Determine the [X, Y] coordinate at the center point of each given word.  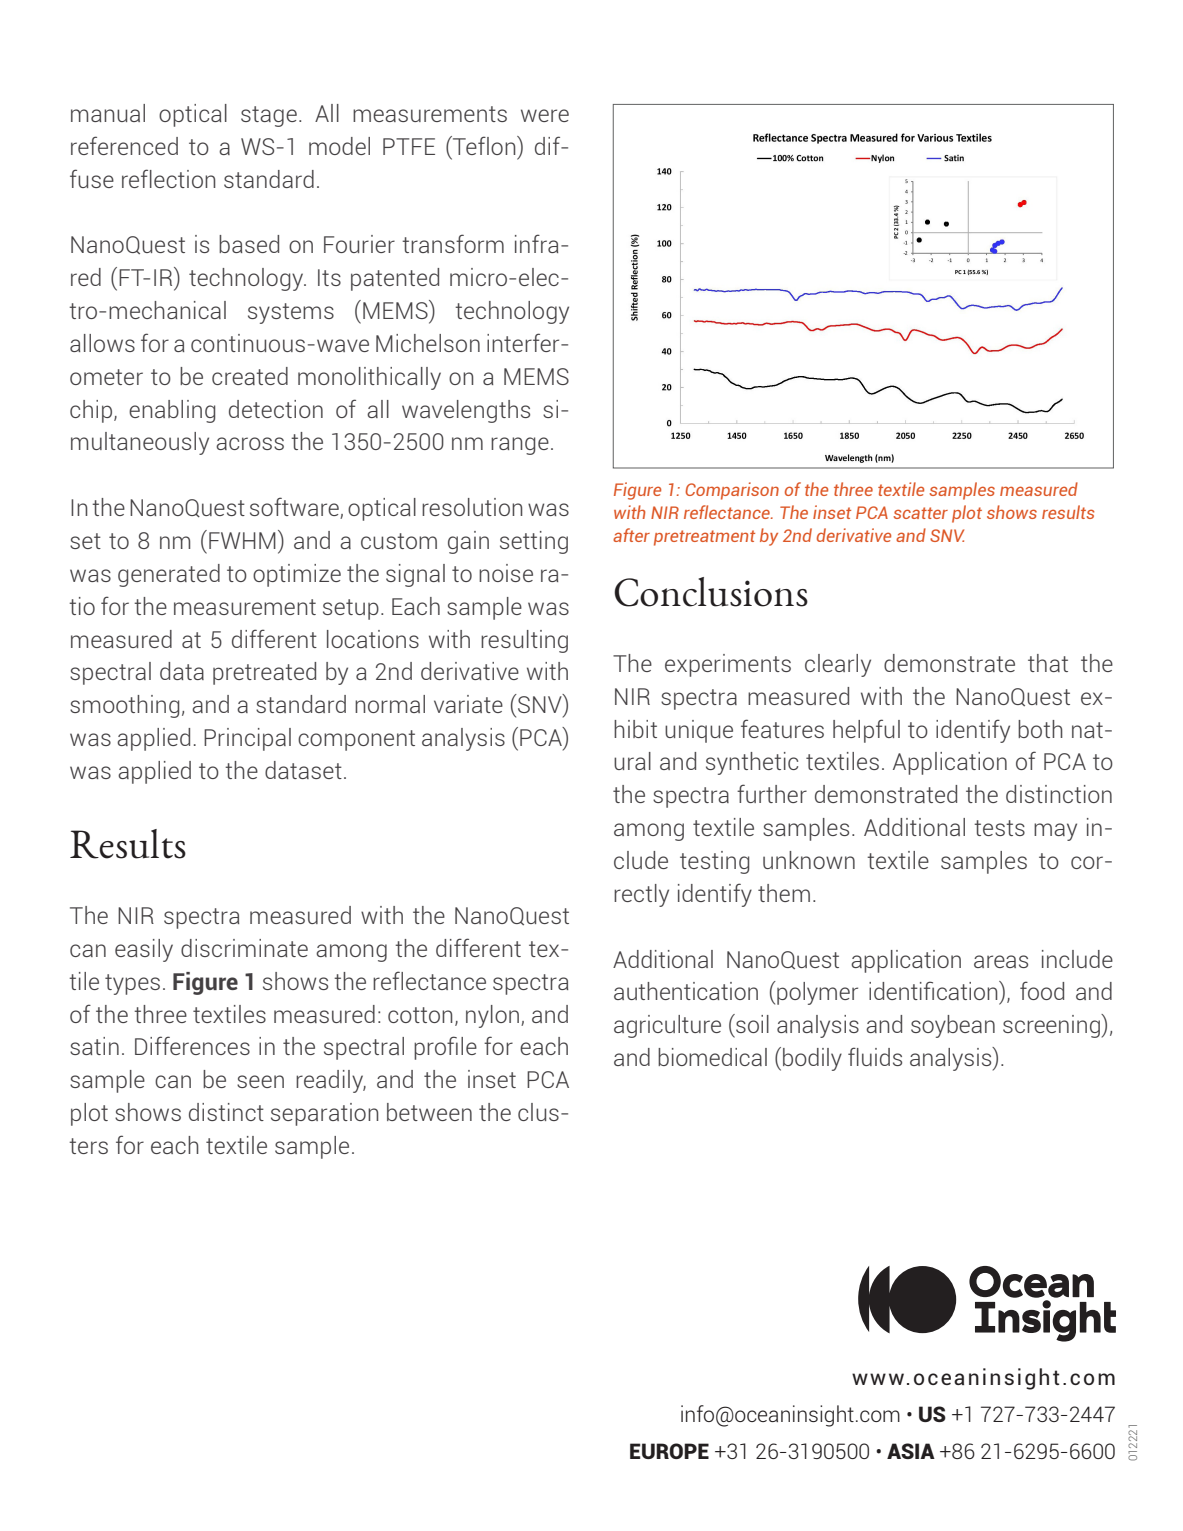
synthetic [752, 763]
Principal [247, 739]
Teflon [484, 145]
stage [269, 116]
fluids [875, 1056]
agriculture [667, 1026]
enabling [172, 411]
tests [999, 828]
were [545, 115]
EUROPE [669, 1451]
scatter [920, 513]
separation [325, 1114]
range [520, 446]
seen [260, 1081]
